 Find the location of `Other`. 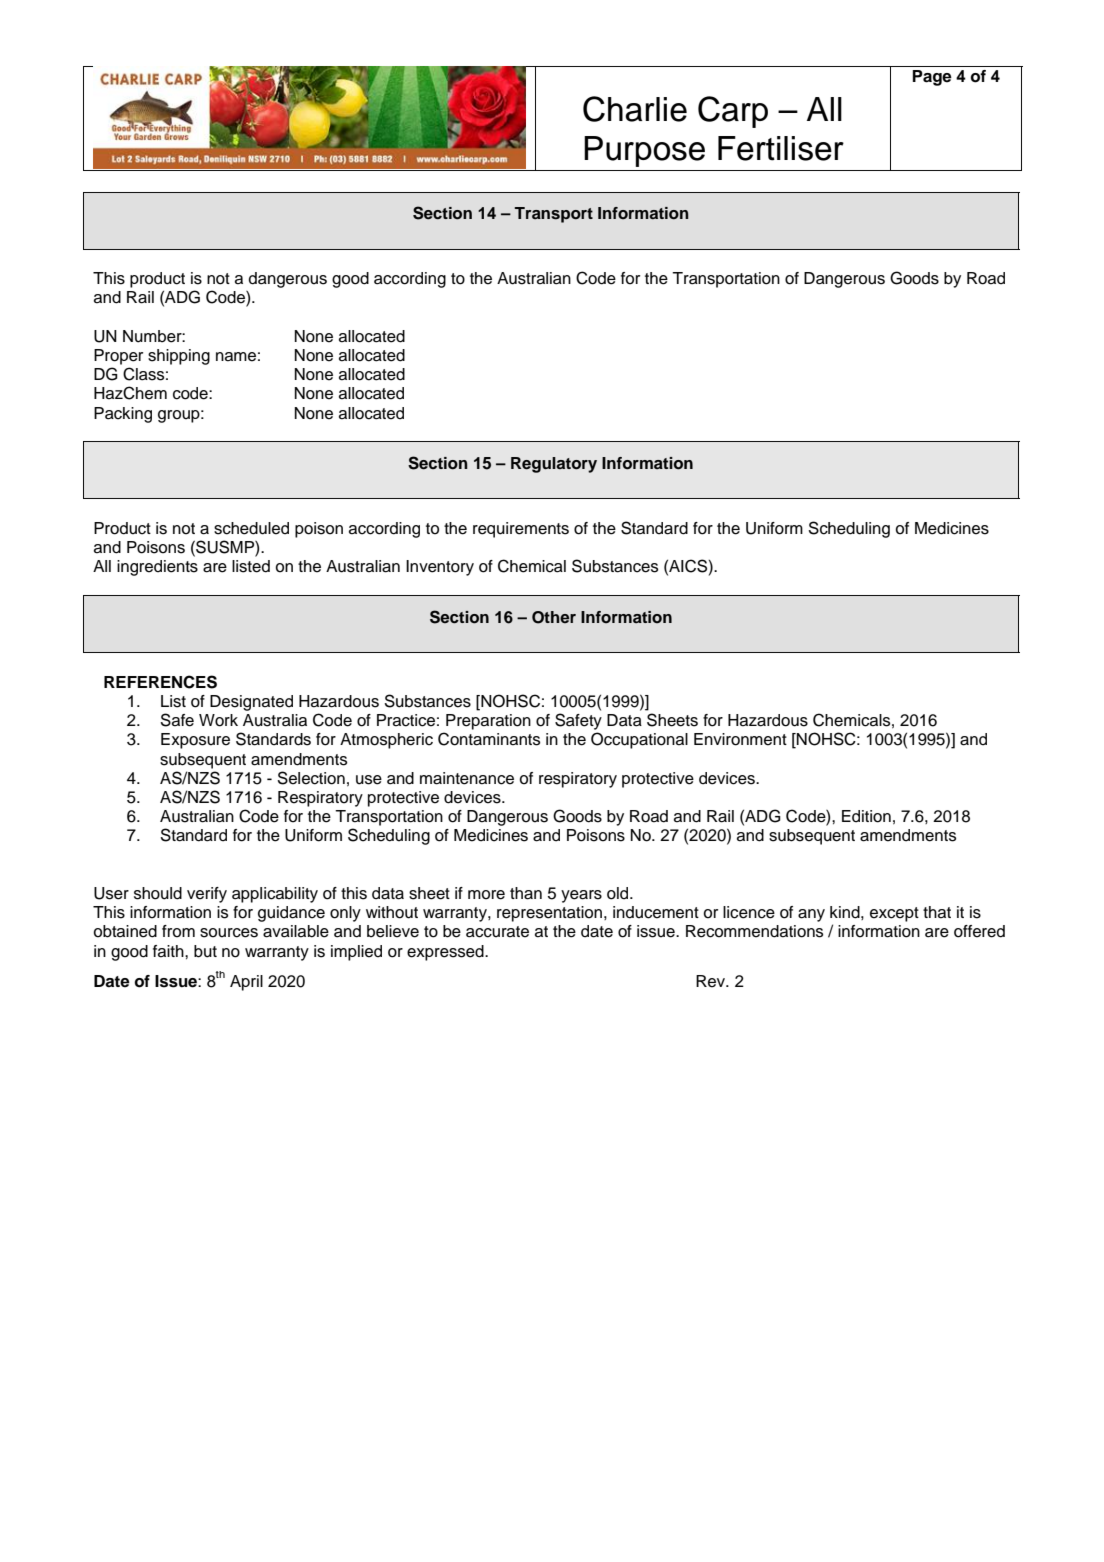

Other is located at coordinates (554, 617).
